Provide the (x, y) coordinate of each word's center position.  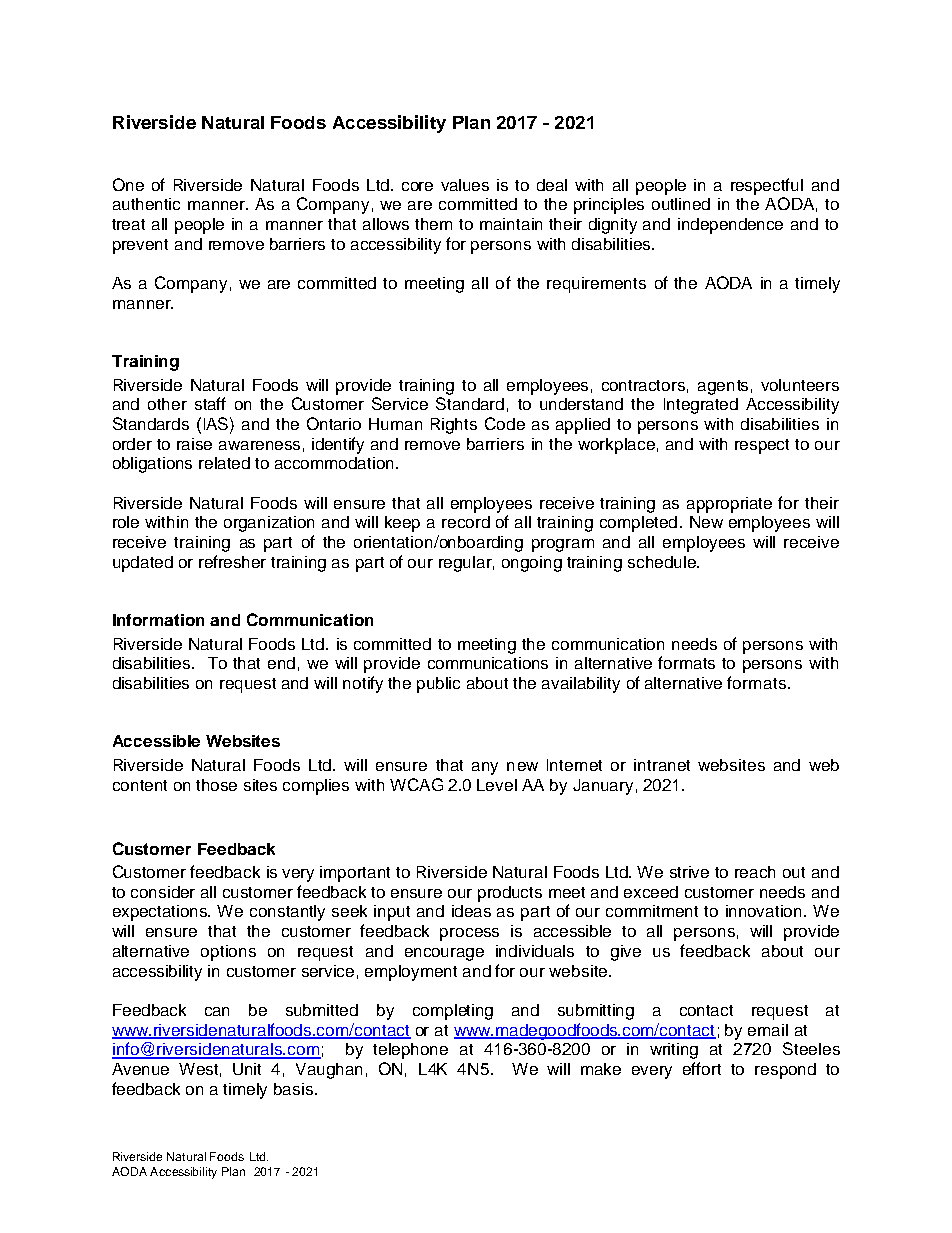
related (224, 463)
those (216, 785)
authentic (146, 204)
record (466, 522)
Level (497, 785)
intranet (662, 765)
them (433, 224)
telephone (410, 1051)
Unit (247, 1069)
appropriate (729, 505)
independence (730, 226)
